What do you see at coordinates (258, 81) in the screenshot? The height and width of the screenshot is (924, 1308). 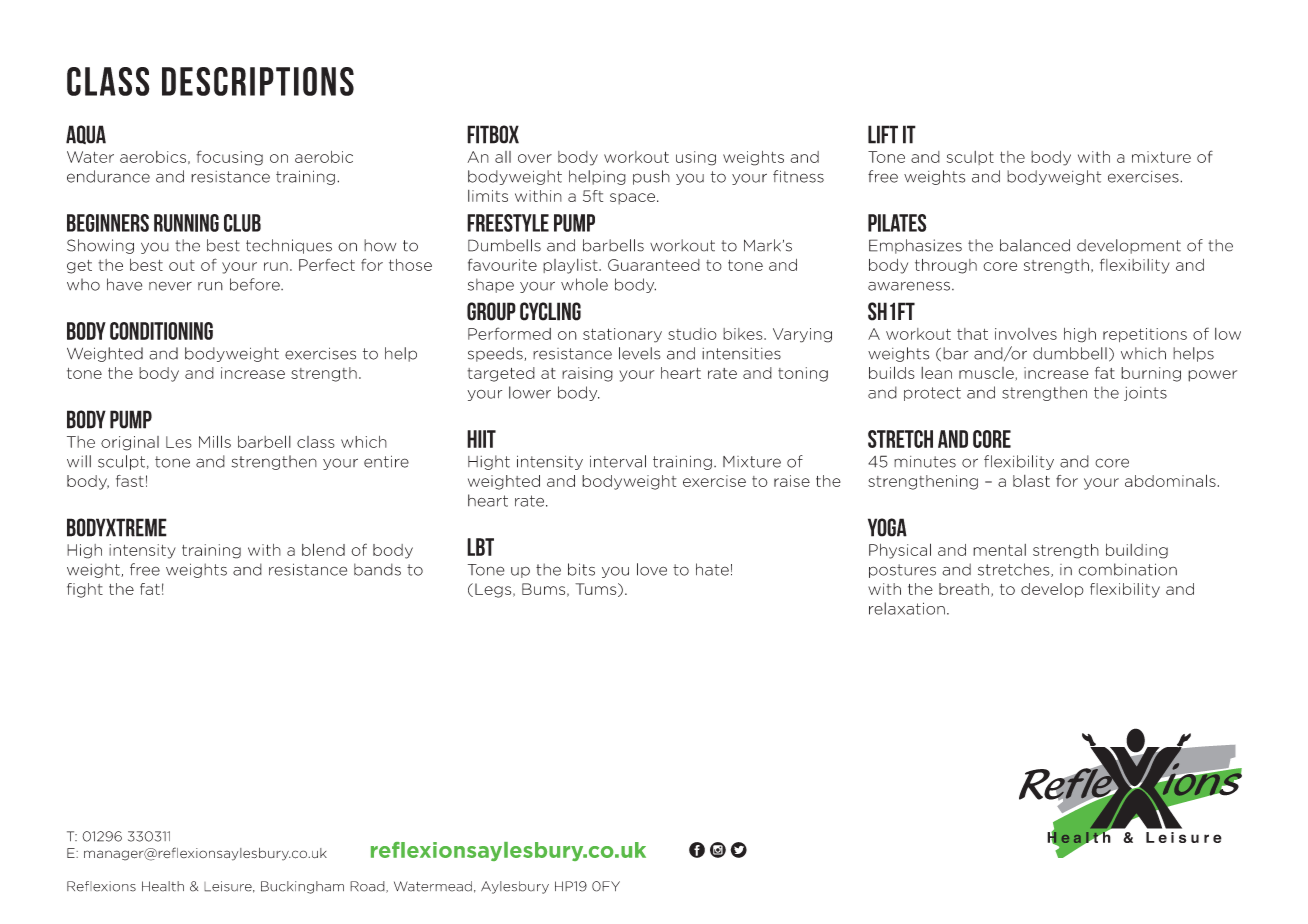 I see `DESCRIPTIONS` at bounding box center [258, 81].
